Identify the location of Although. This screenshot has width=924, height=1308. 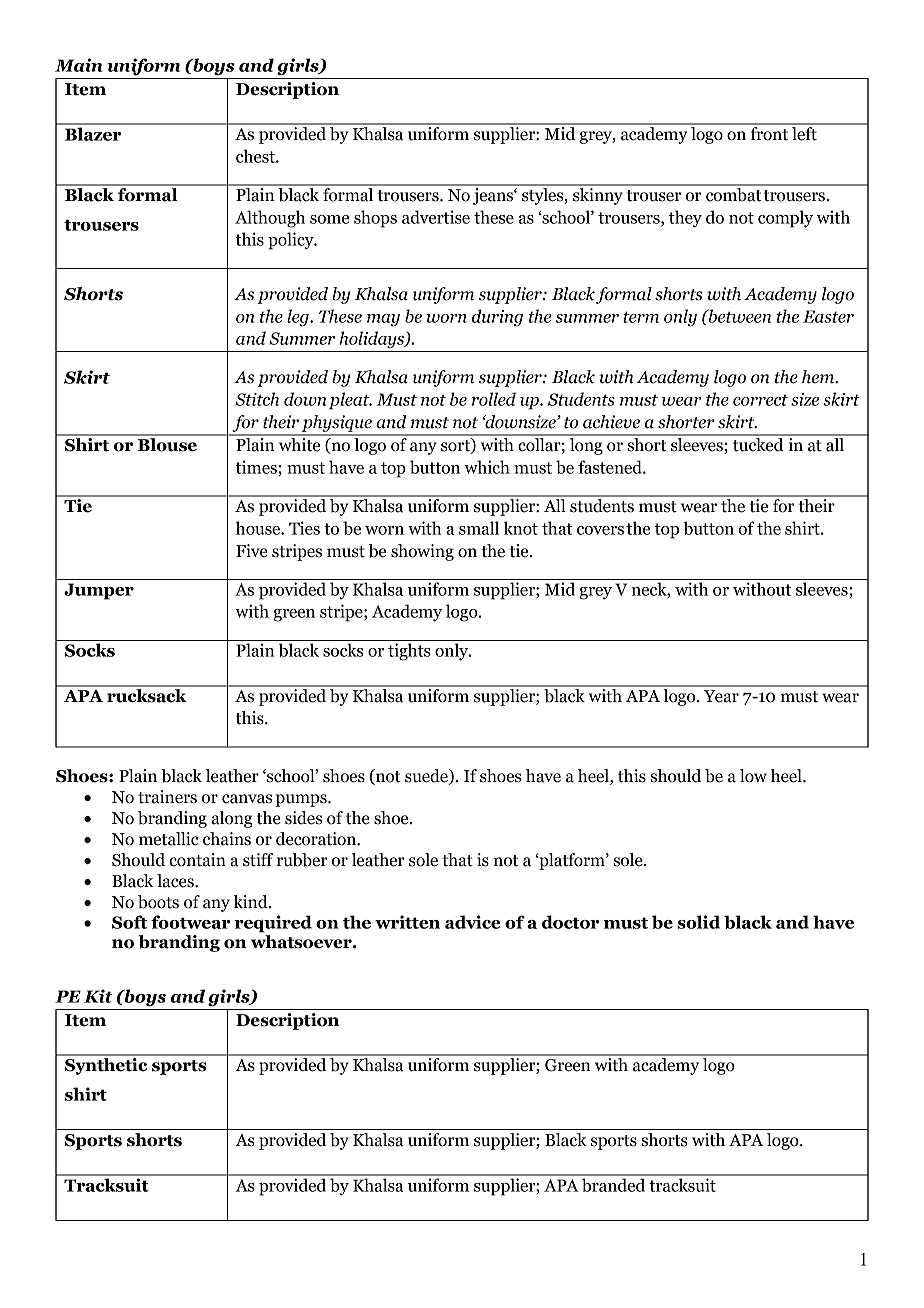
(270, 219).
